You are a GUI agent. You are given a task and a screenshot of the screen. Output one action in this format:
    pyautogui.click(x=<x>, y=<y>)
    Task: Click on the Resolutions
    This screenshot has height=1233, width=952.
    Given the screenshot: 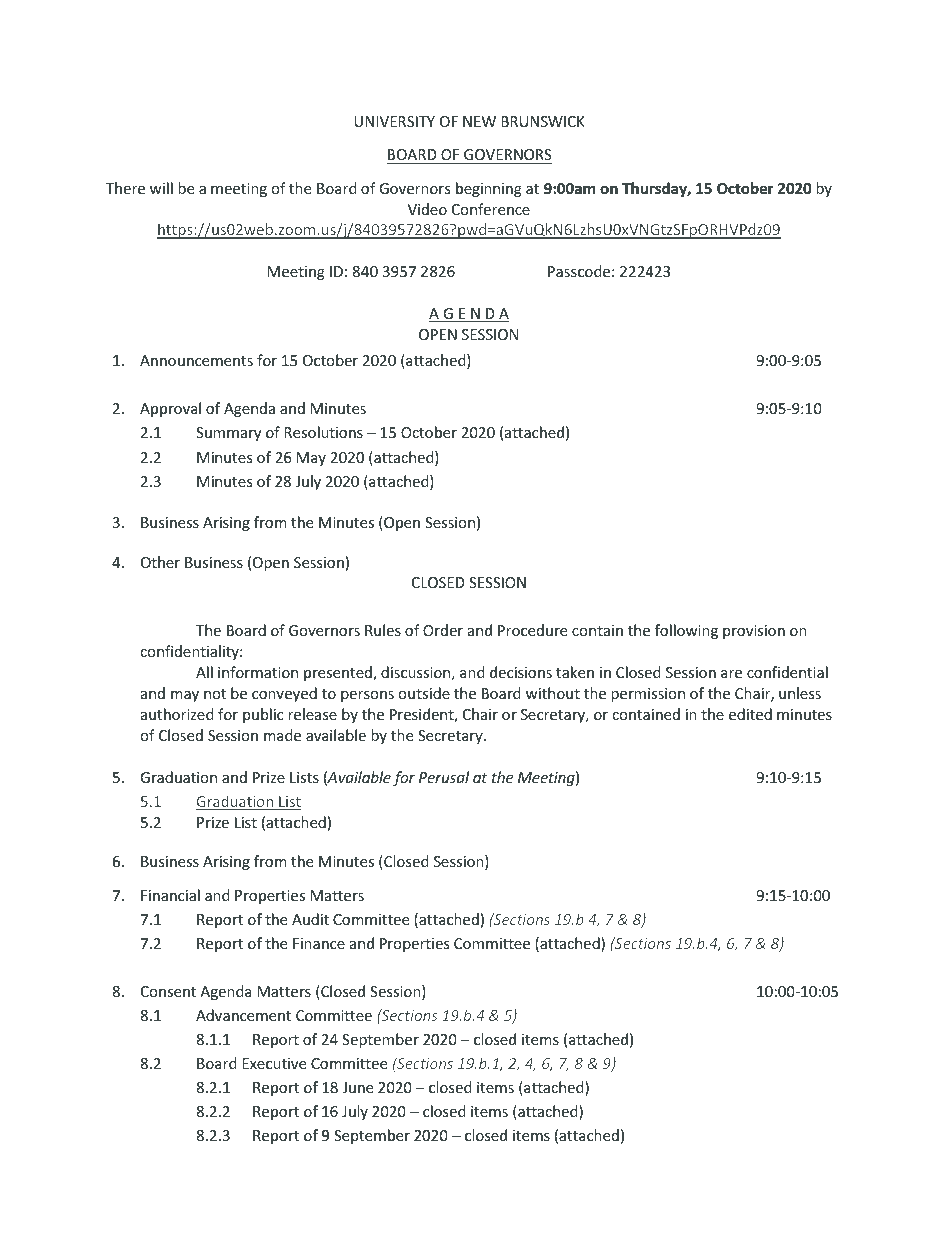 What is the action you would take?
    pyautogui.click(x=323, y=432)
